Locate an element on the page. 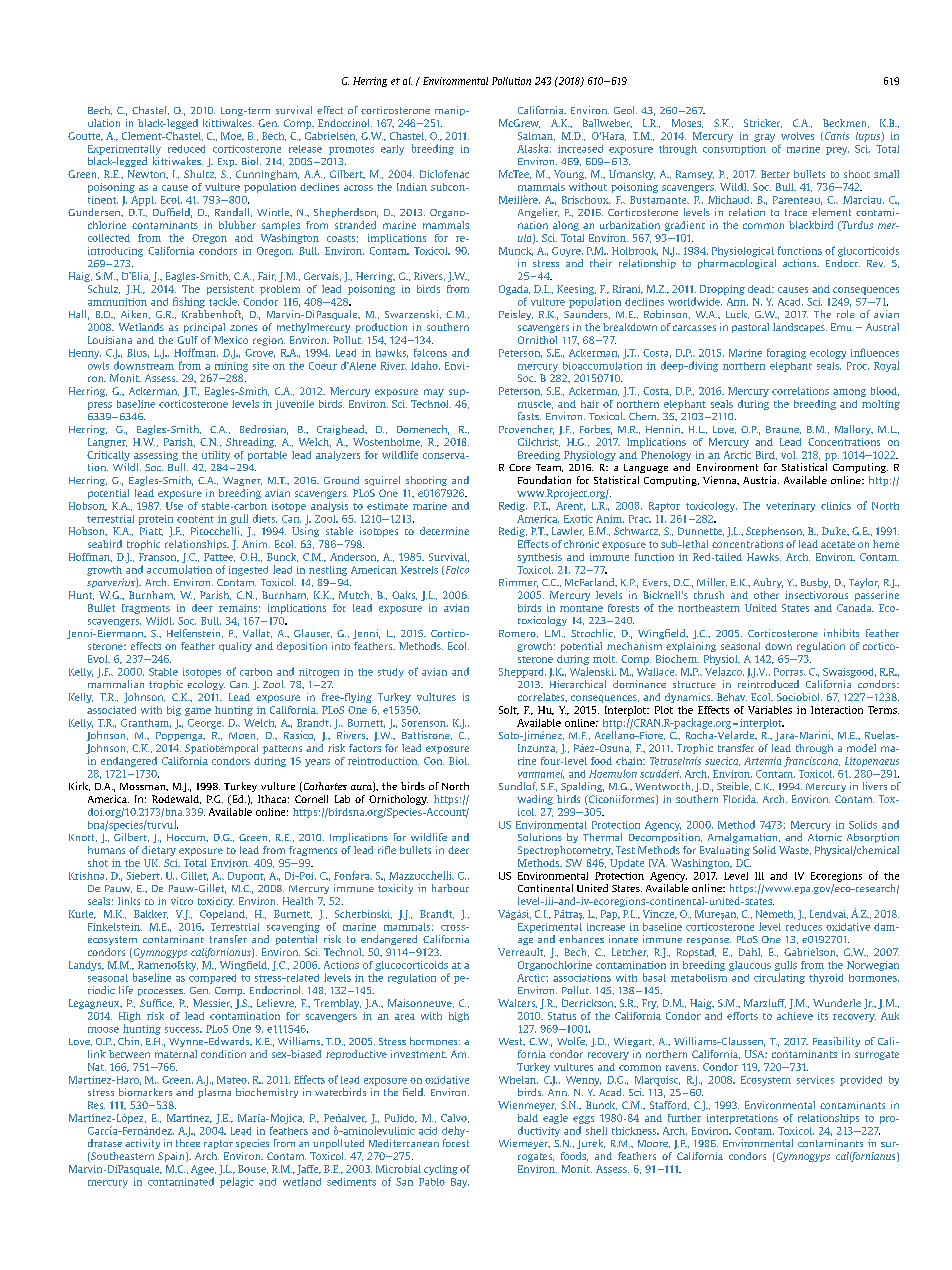  Diclofenac is located at coordinates (444, 174).
